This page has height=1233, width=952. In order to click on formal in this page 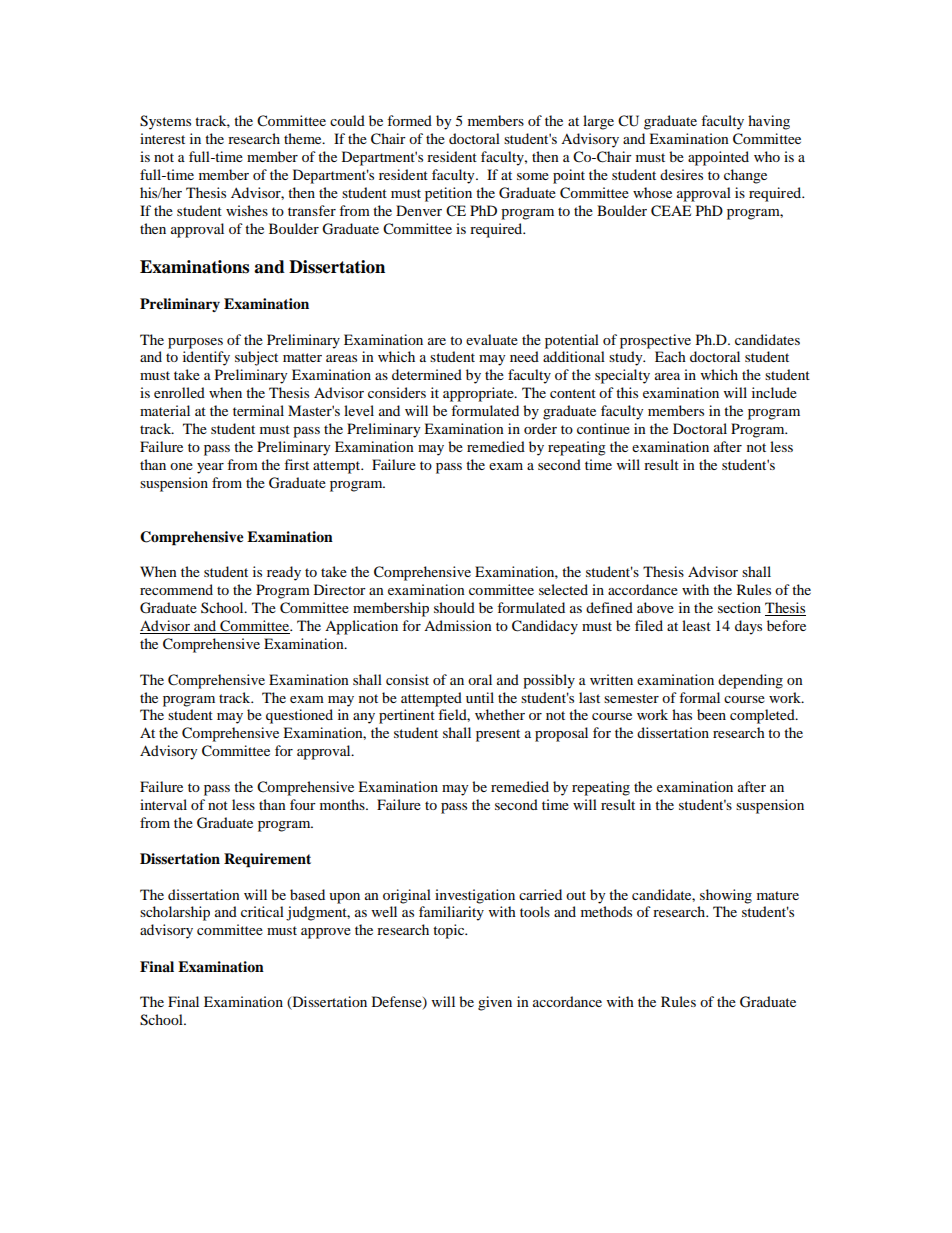, I will do `click(699, 697)`.
